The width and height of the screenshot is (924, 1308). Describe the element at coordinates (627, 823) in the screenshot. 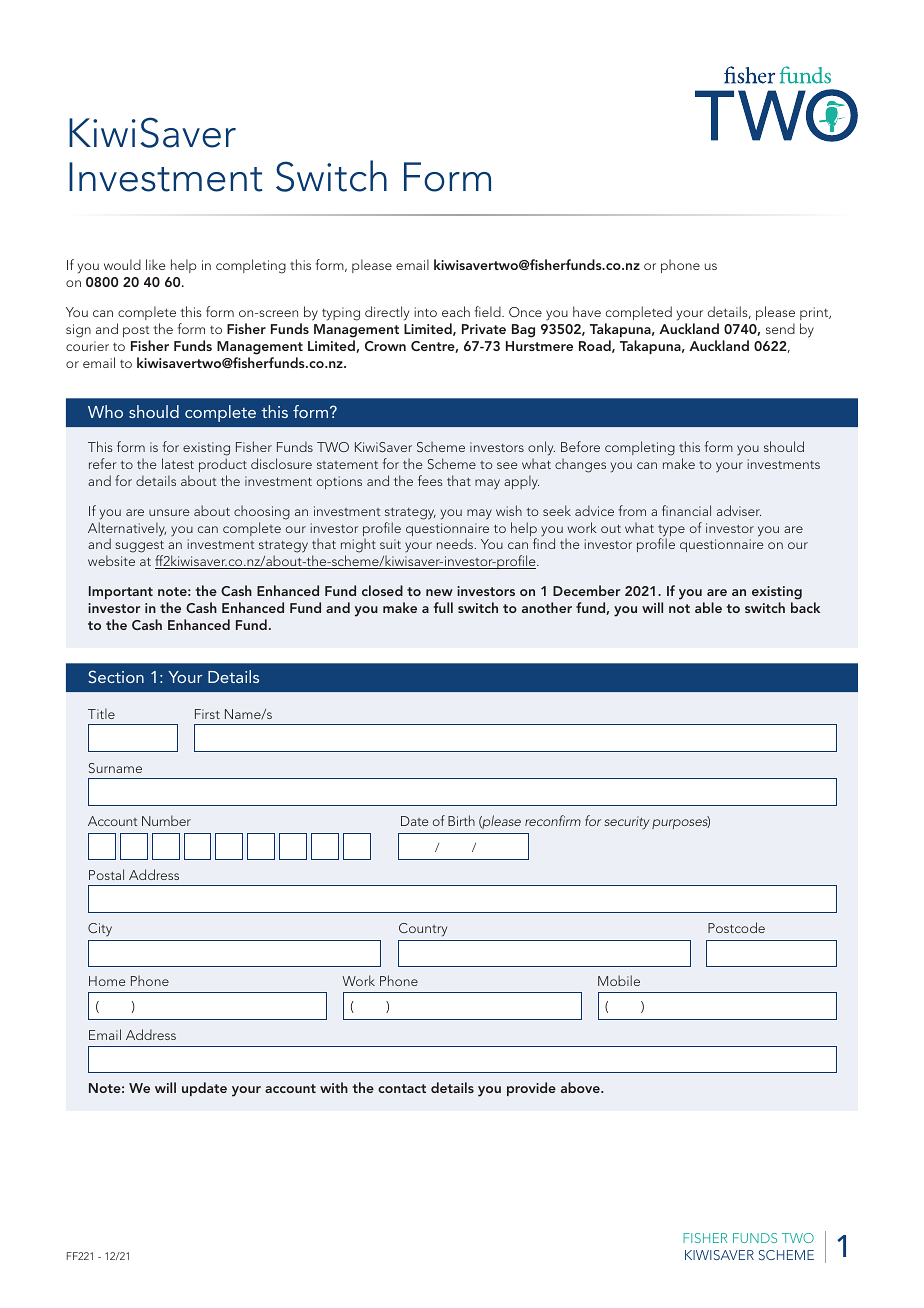

I see `security` at that location.
